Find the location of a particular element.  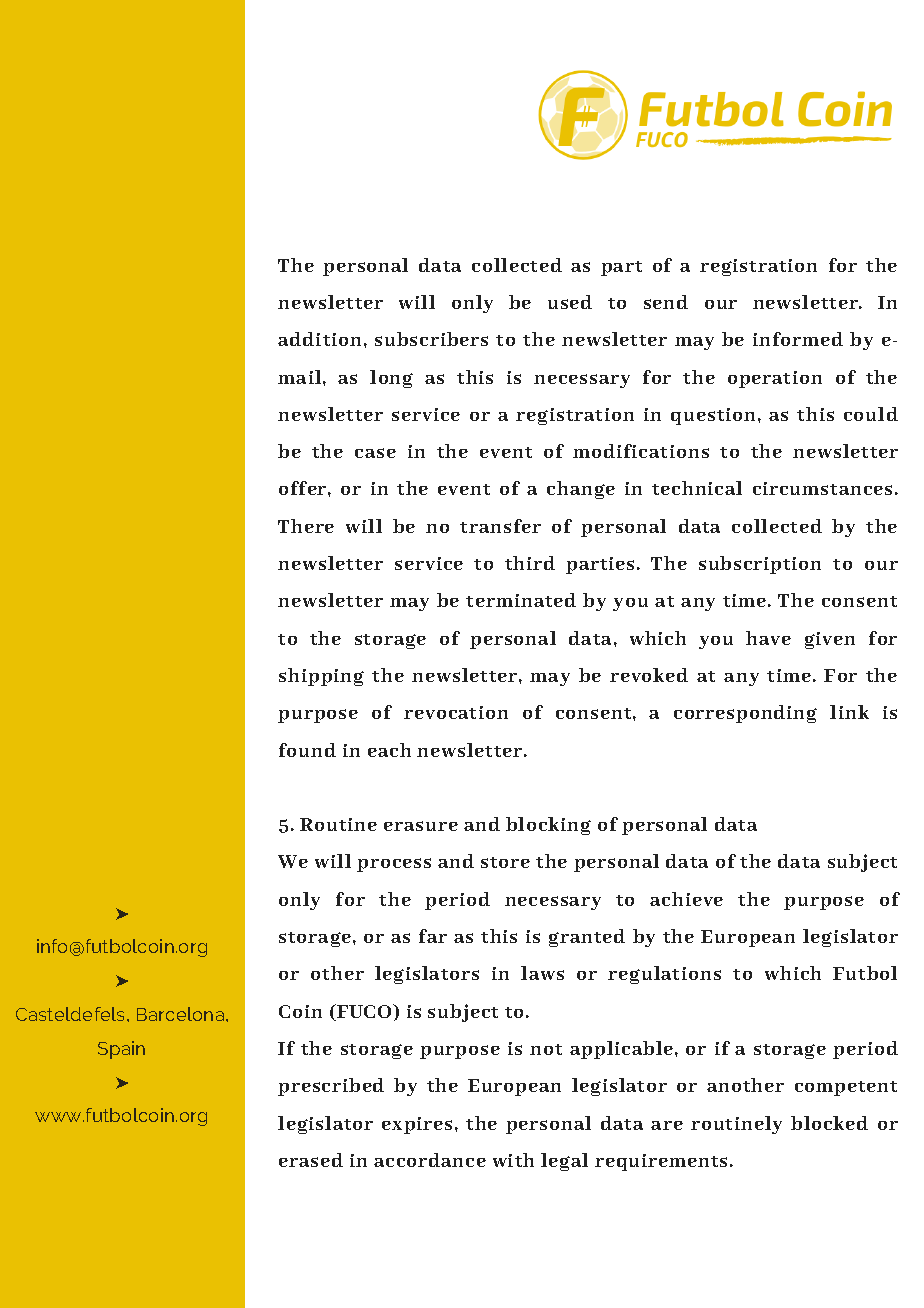

corresponding is located at coordinates (745, 714).
